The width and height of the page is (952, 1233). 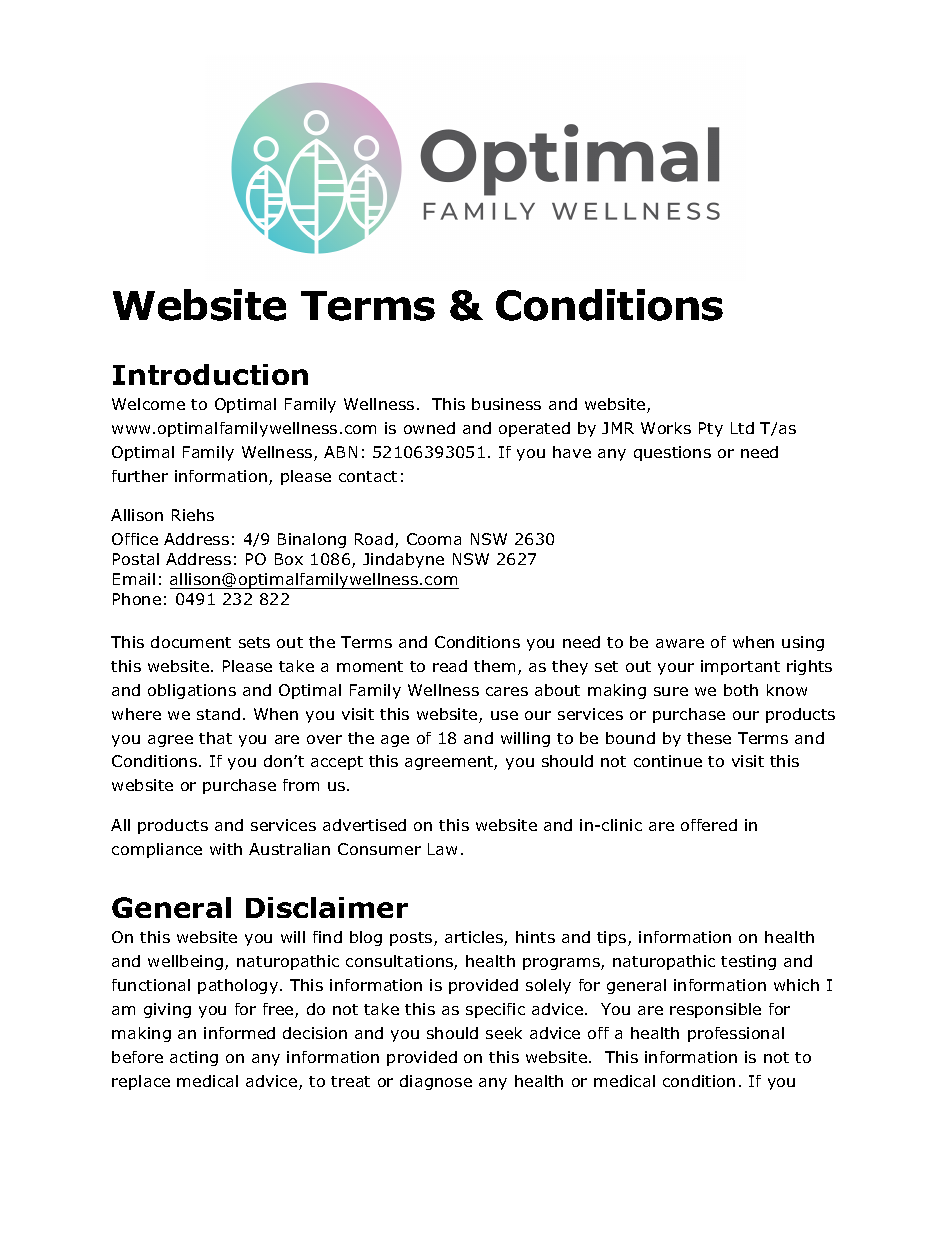 What do you see at coordinates (506, 404) in the page?
I see `business` at bounding box center [506, 404].
